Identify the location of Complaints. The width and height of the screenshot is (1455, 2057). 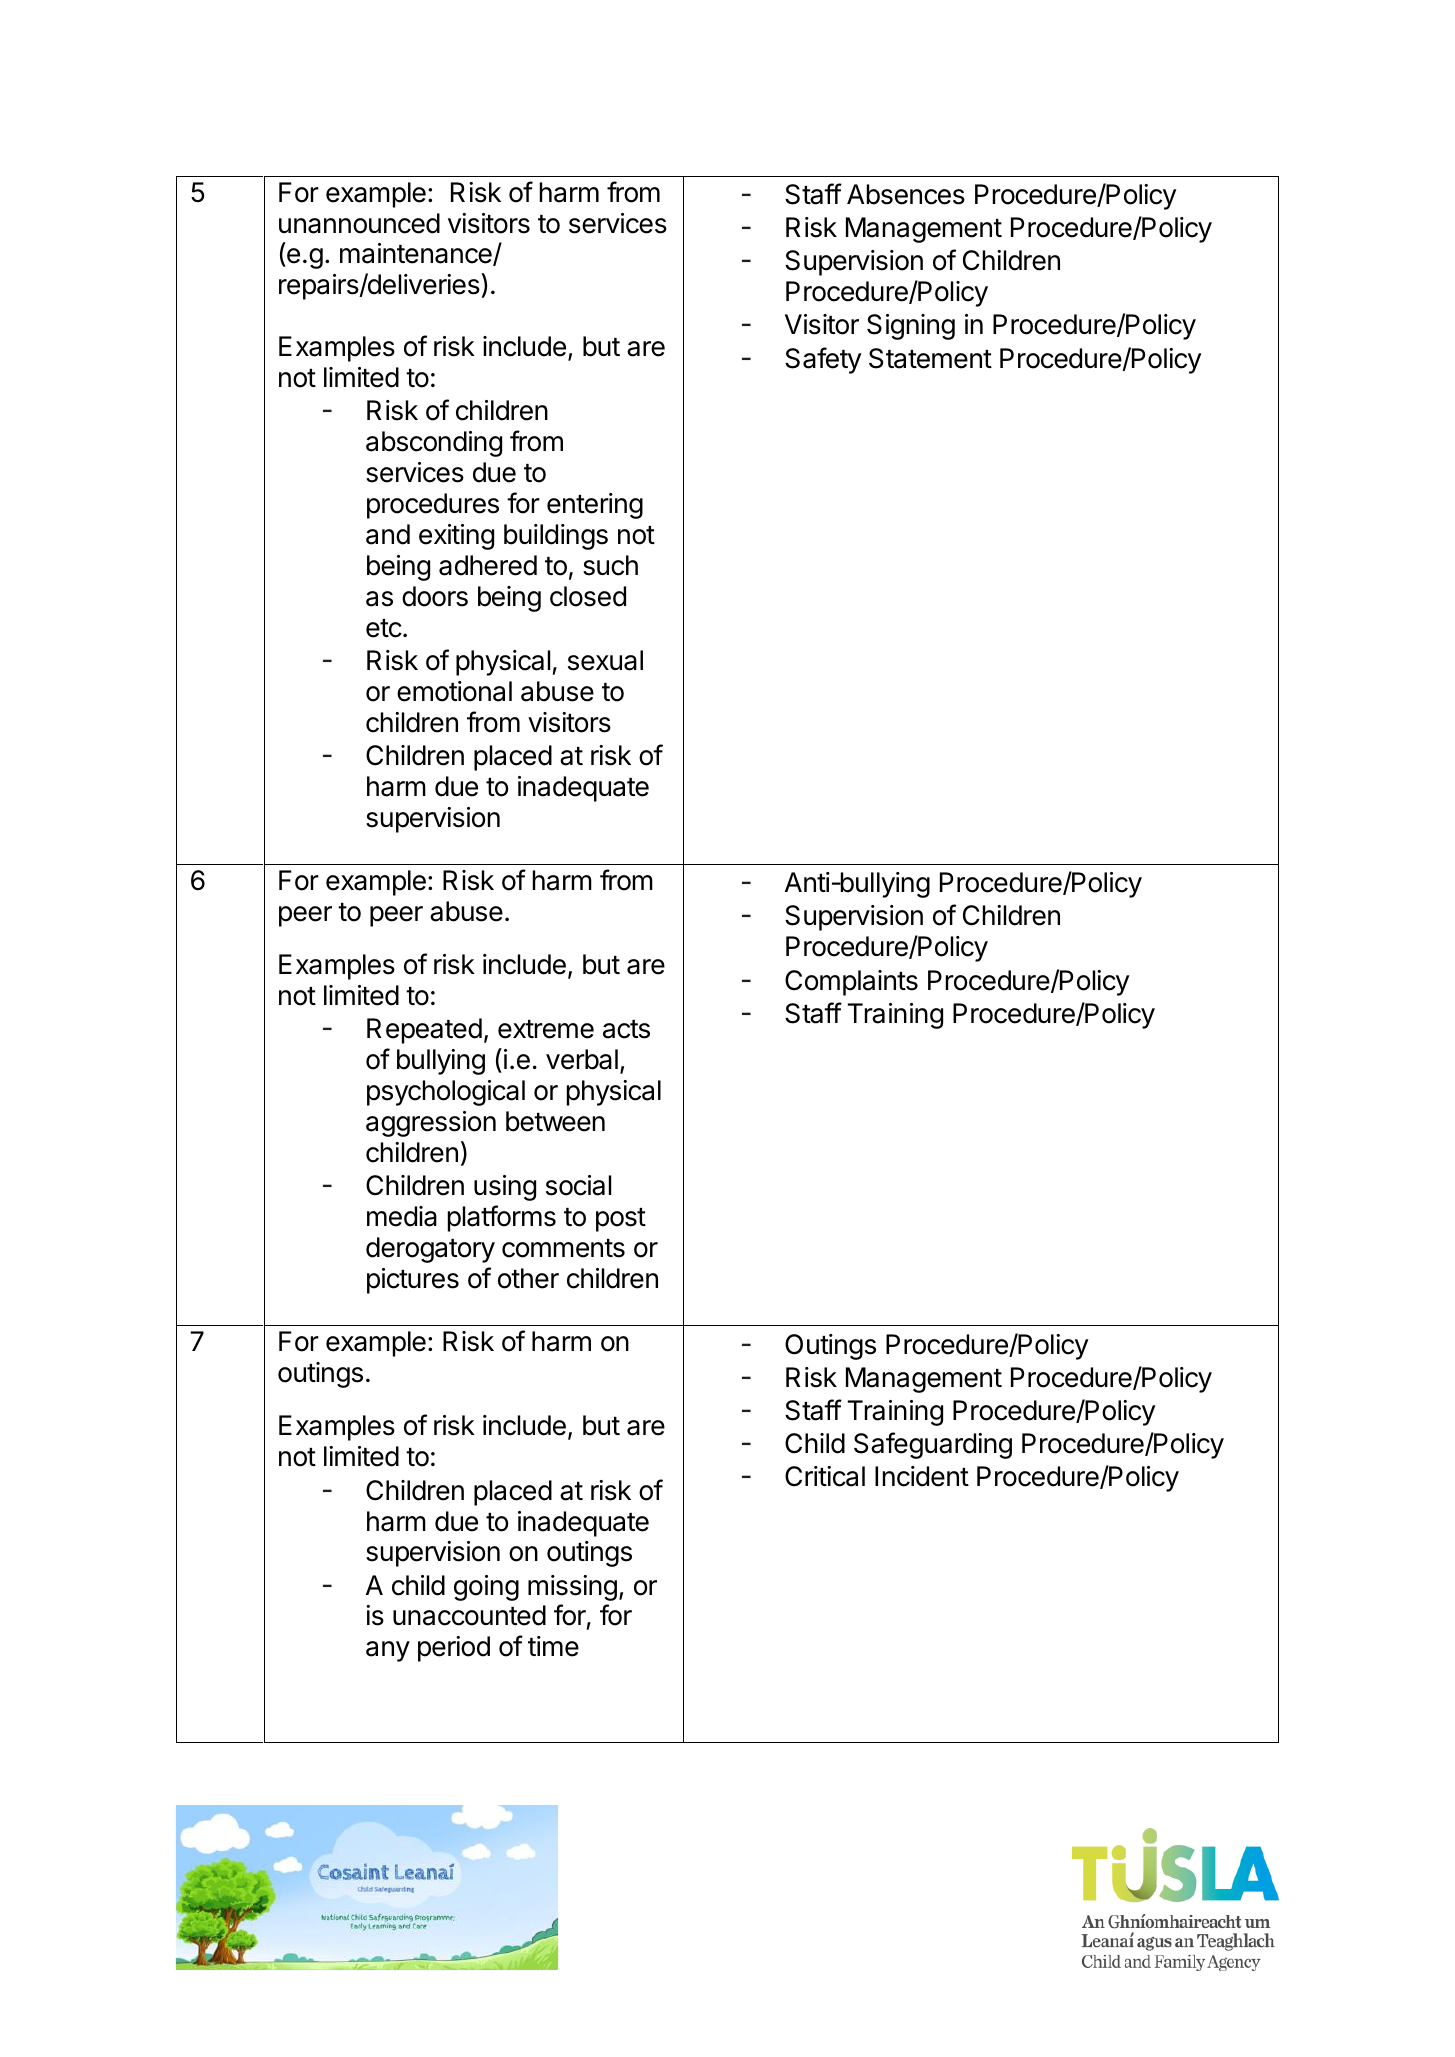
(851, 983).
